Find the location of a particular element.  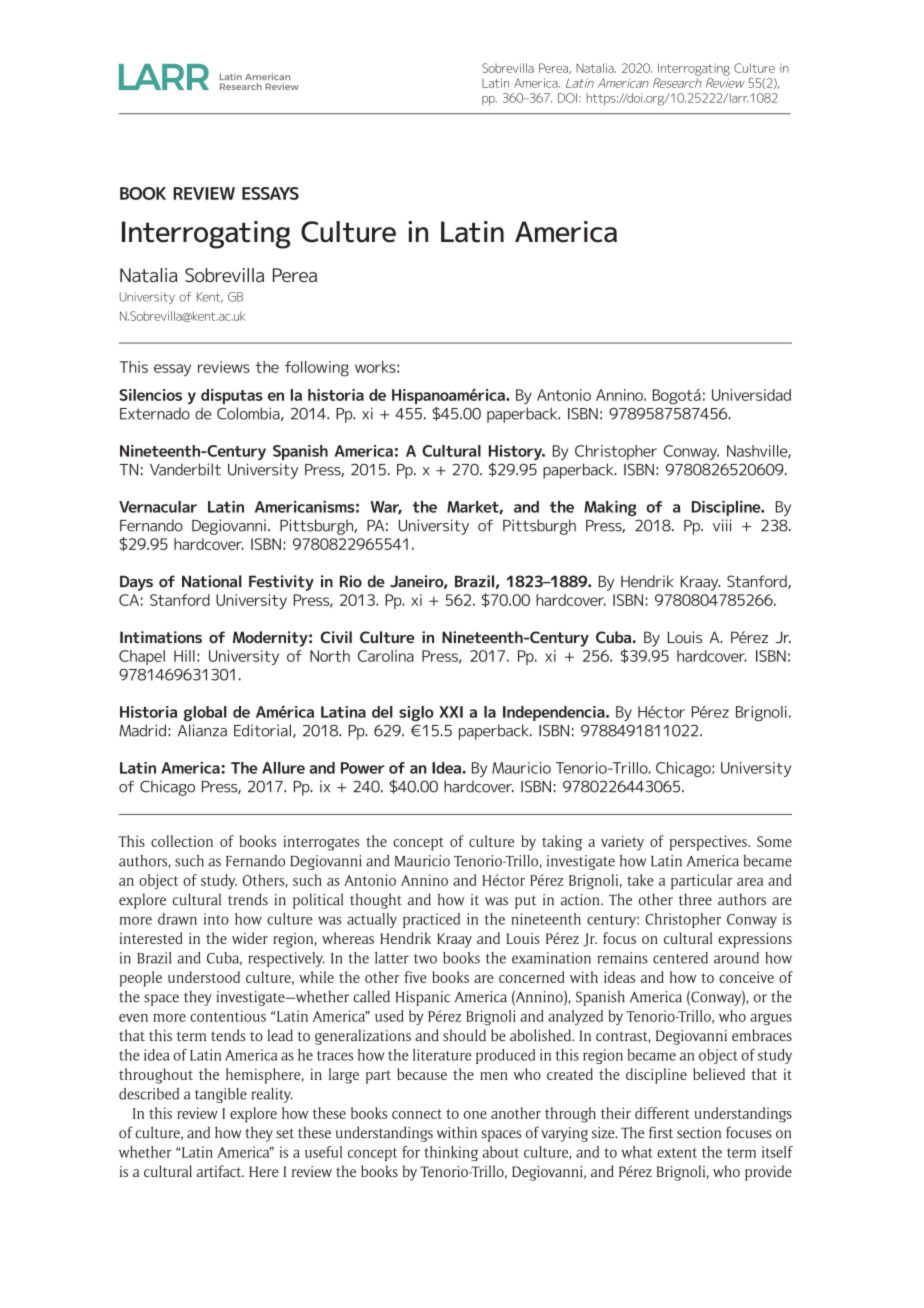

practiced is located at coordinates (431, 920).
